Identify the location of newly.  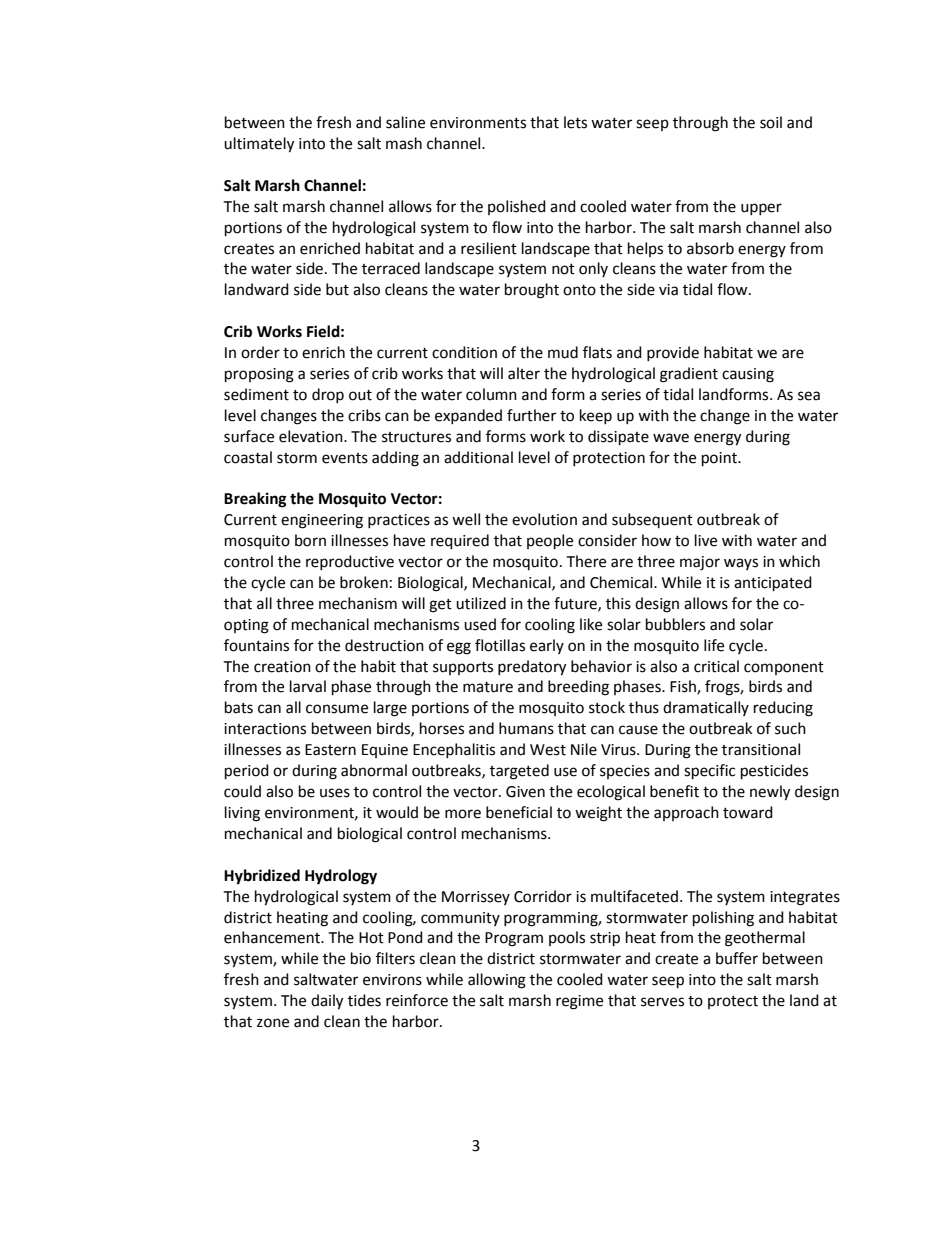
(770, 793).
